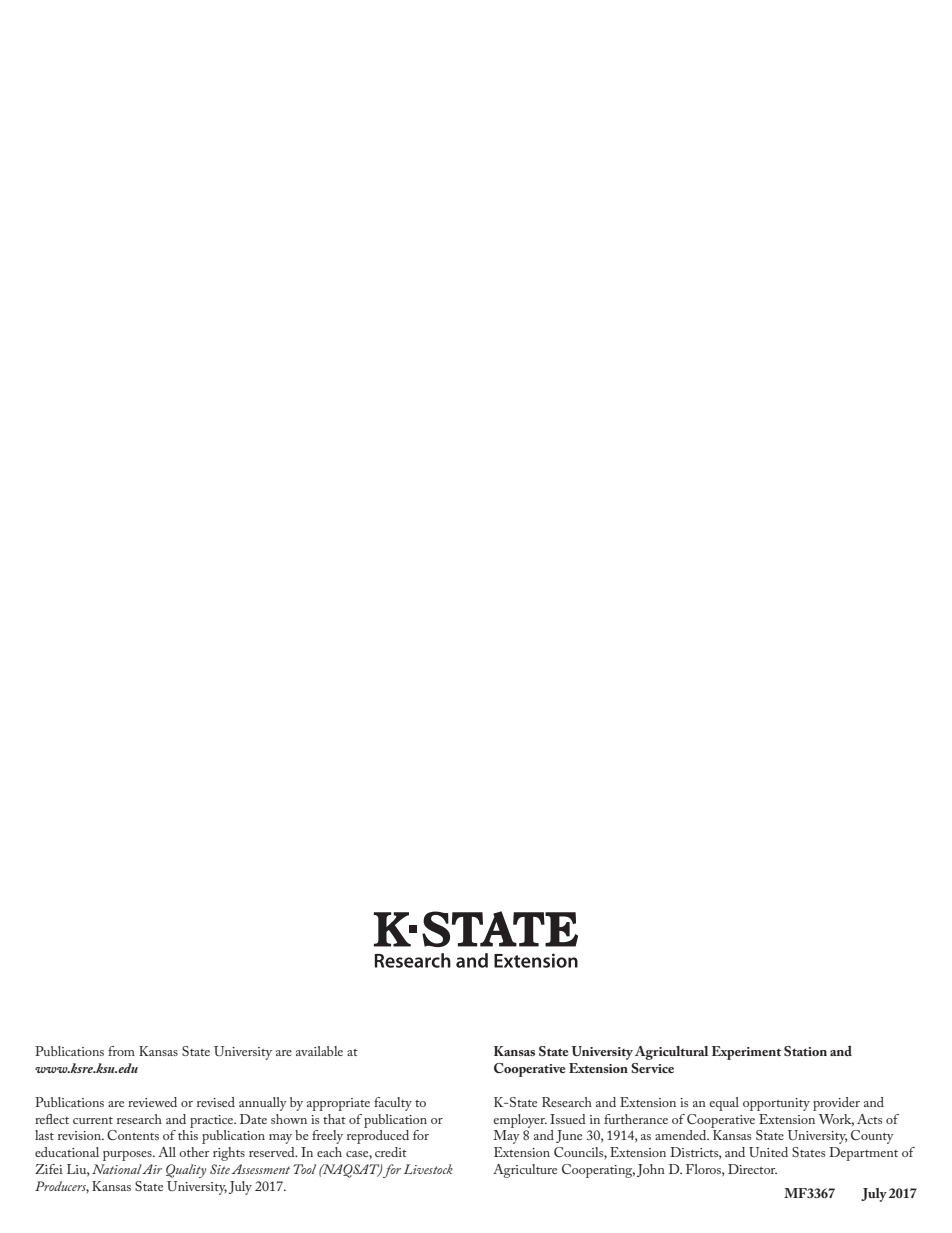 The image size is (952, 1233). I want to click on reviewed, so click(152, 1102).
